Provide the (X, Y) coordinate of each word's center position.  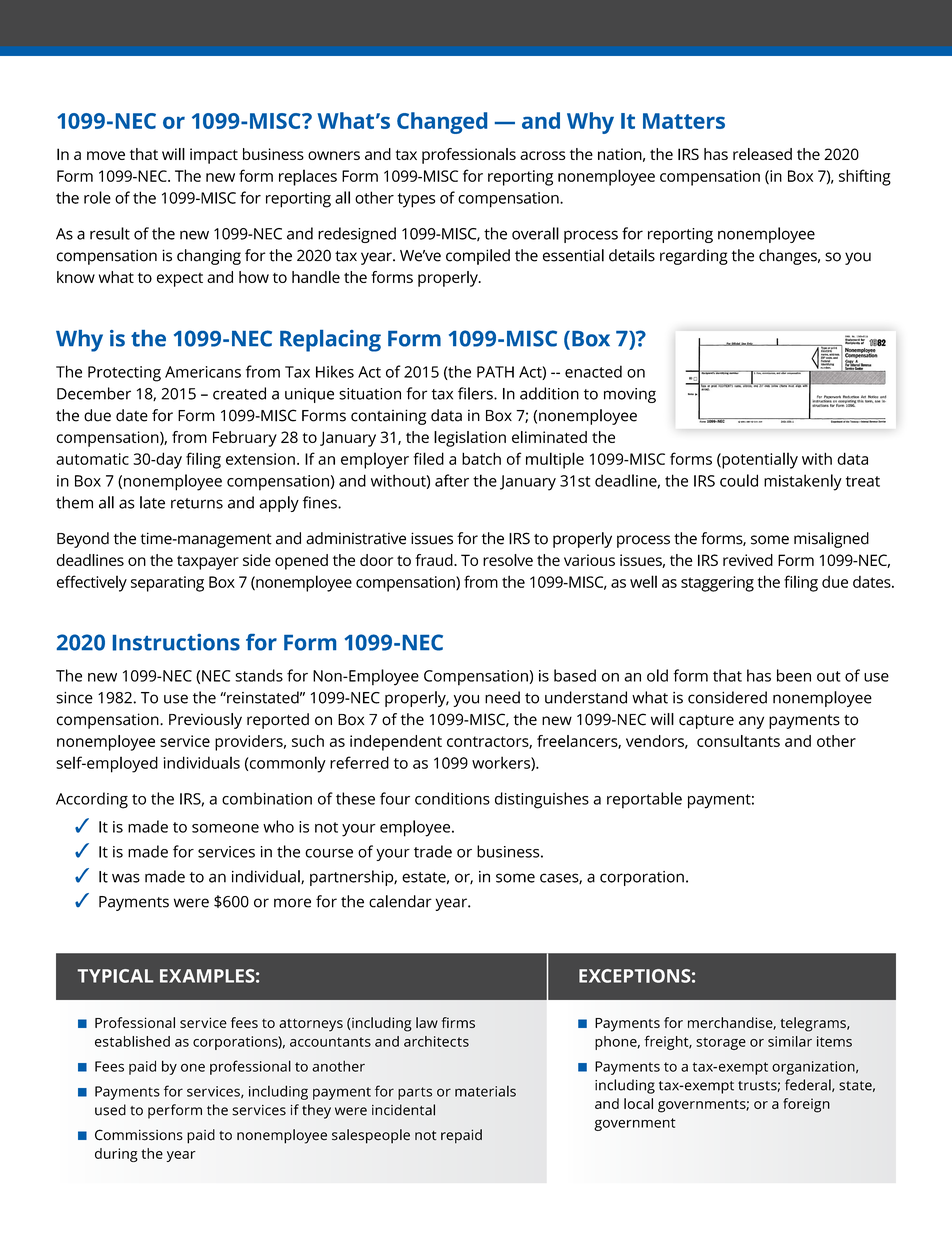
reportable (644, 800)
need (502, 697)
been (794, 675)
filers (476, 393)
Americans (203, 372)
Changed (442, 123)
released (762, 154)
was (126, 878)
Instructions (176, 642)
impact (214, 156)
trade (433, 851)
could (739, 480)
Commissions (139, 1135)
